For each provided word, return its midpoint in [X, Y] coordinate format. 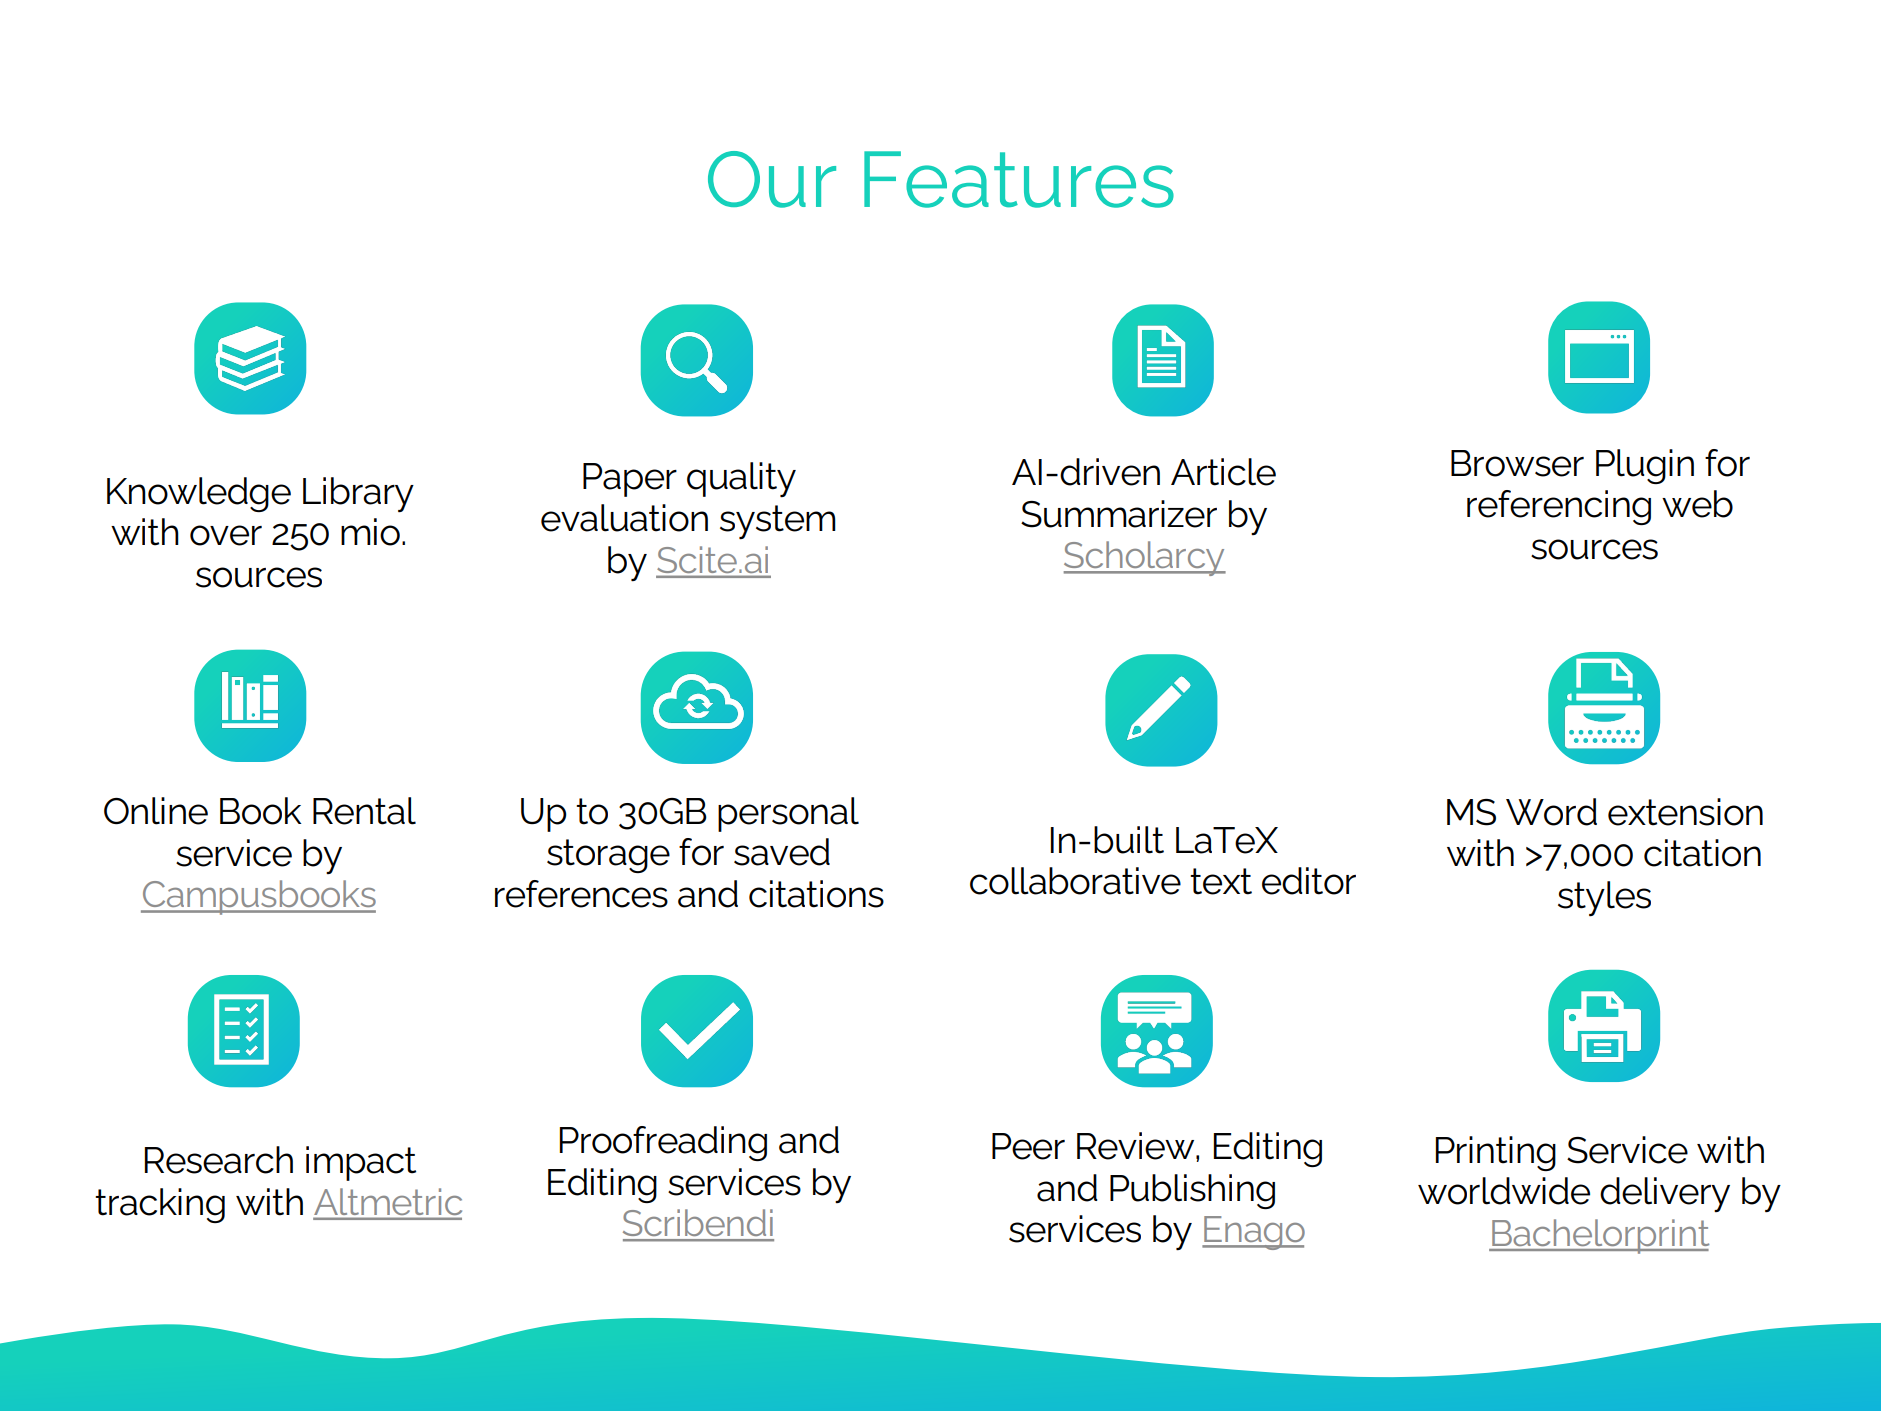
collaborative [1075, 881]
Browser [1517, 463]
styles [1604, 898]
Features [1019, 179]
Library [358, 494]
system [778, 522]
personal [788, 814]
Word [1551, 812]
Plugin [1645, 466]
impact [361, 1163]
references [581, 894]
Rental [364, 811]
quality [741, 480]
